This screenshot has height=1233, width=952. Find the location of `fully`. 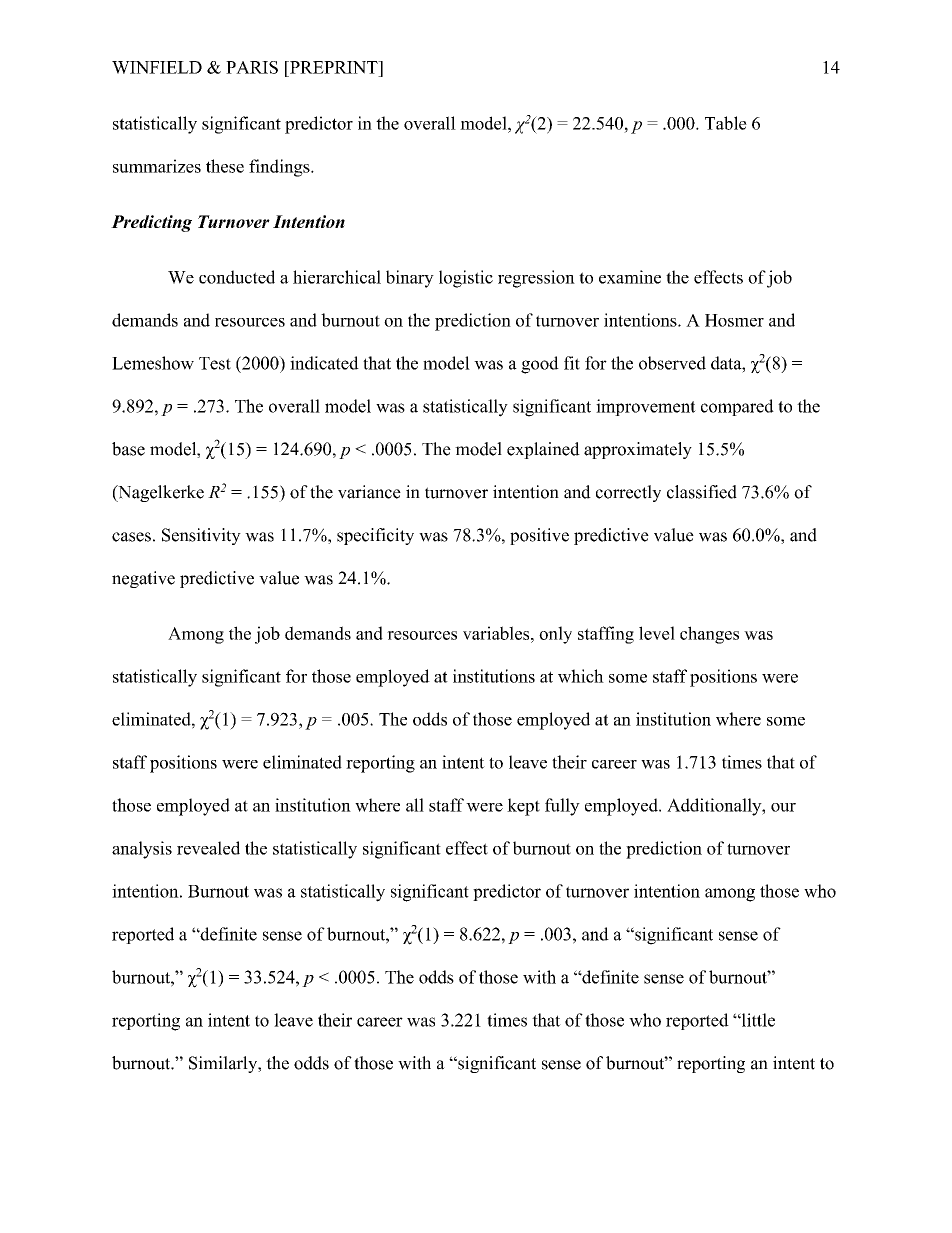

fully is located at coordinates (562, 807).
